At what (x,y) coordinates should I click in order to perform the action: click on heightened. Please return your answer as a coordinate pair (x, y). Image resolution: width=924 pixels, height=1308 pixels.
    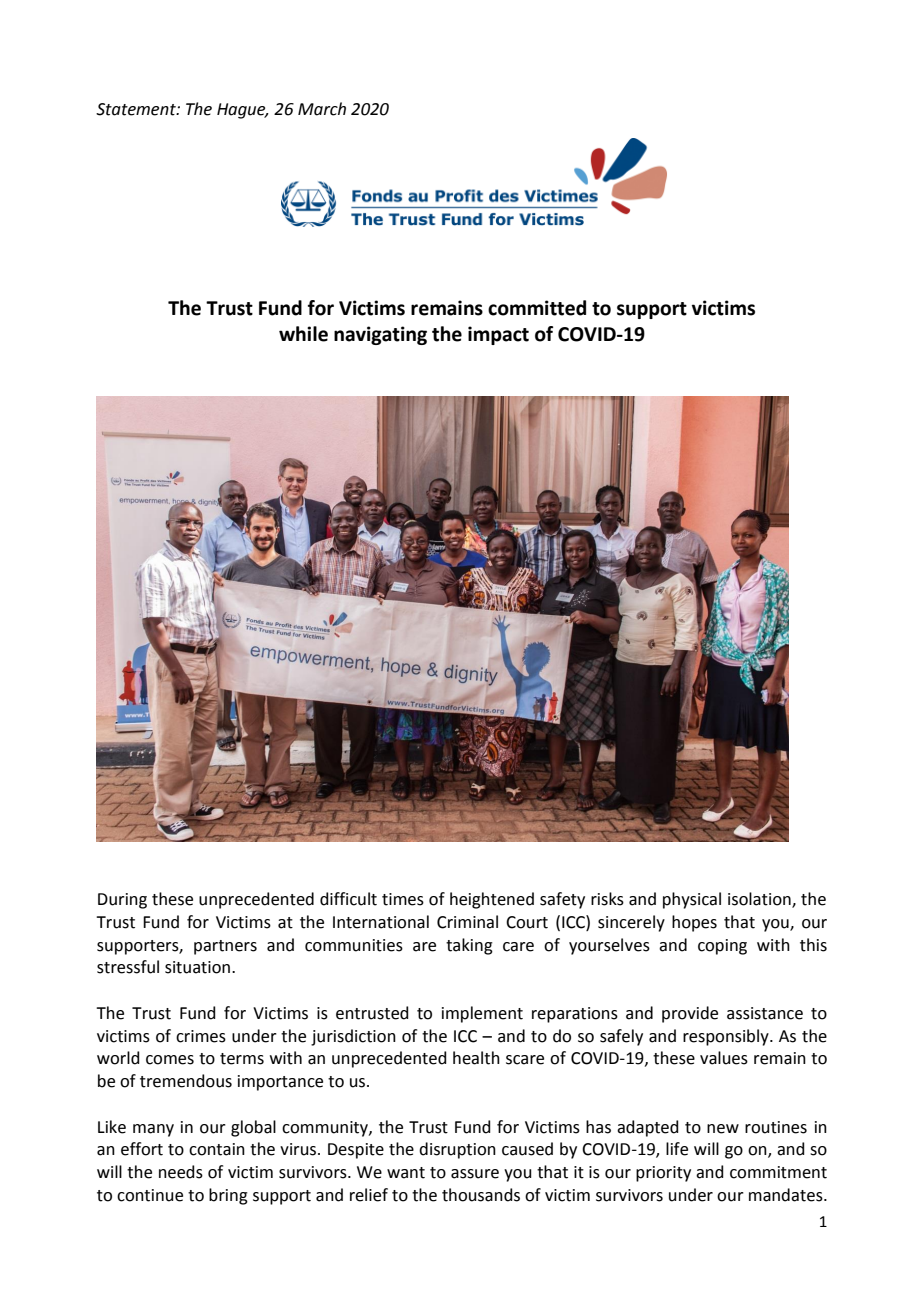
    Looking at the image, I should click on (492, 900).
